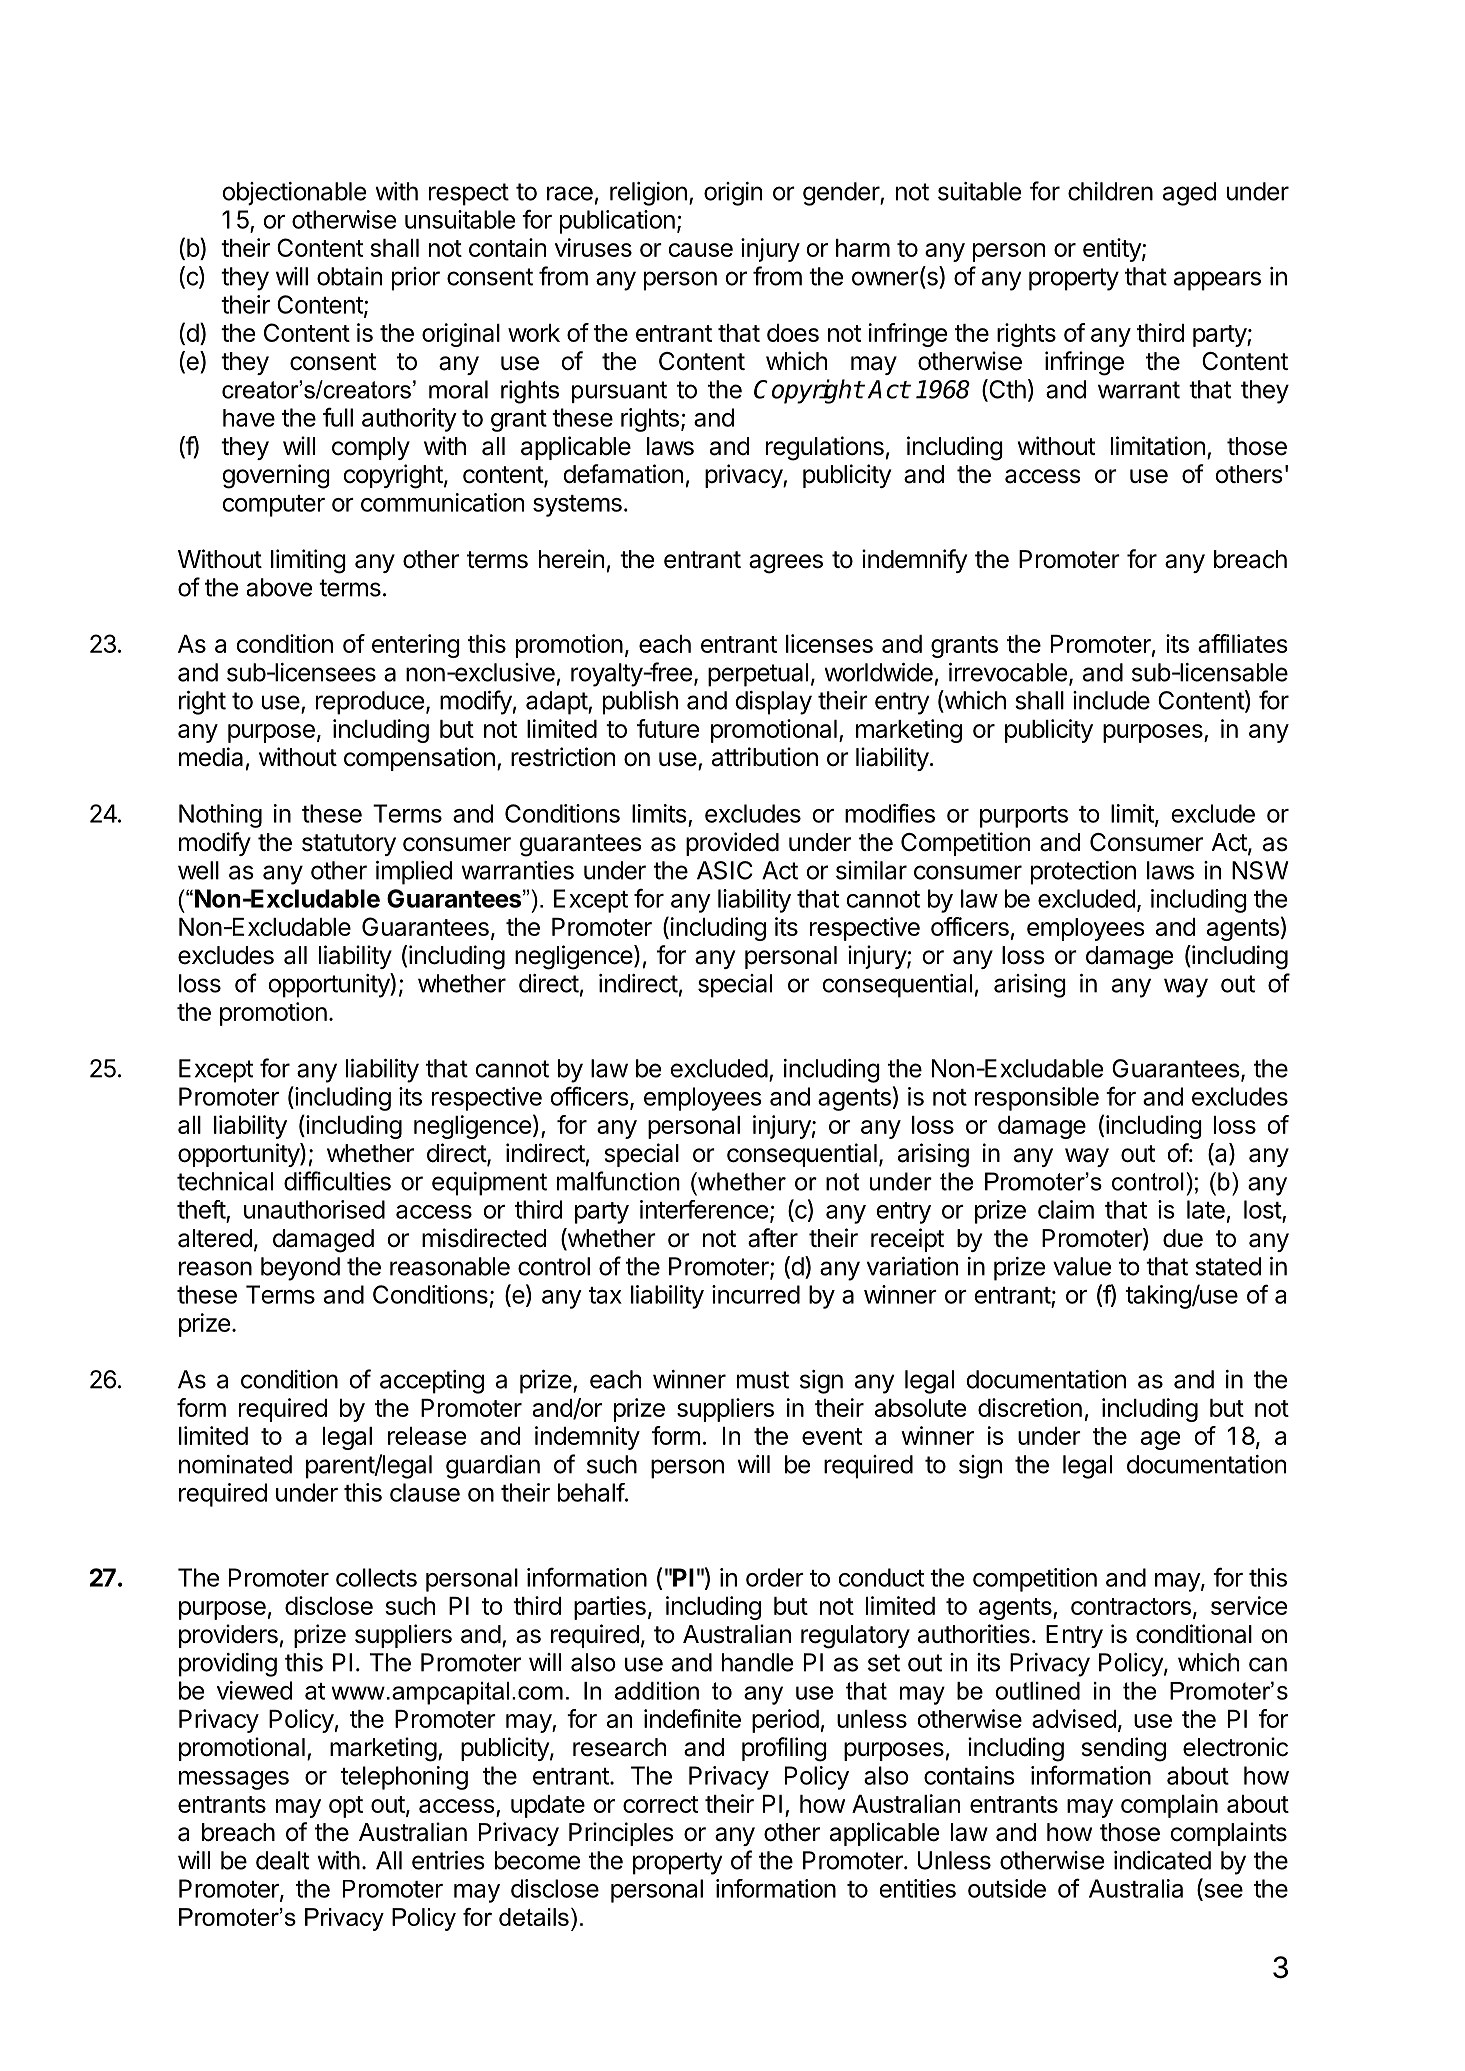  Describe the element at coordinates (660, 1804) in the image. I see `correct` at that location.
